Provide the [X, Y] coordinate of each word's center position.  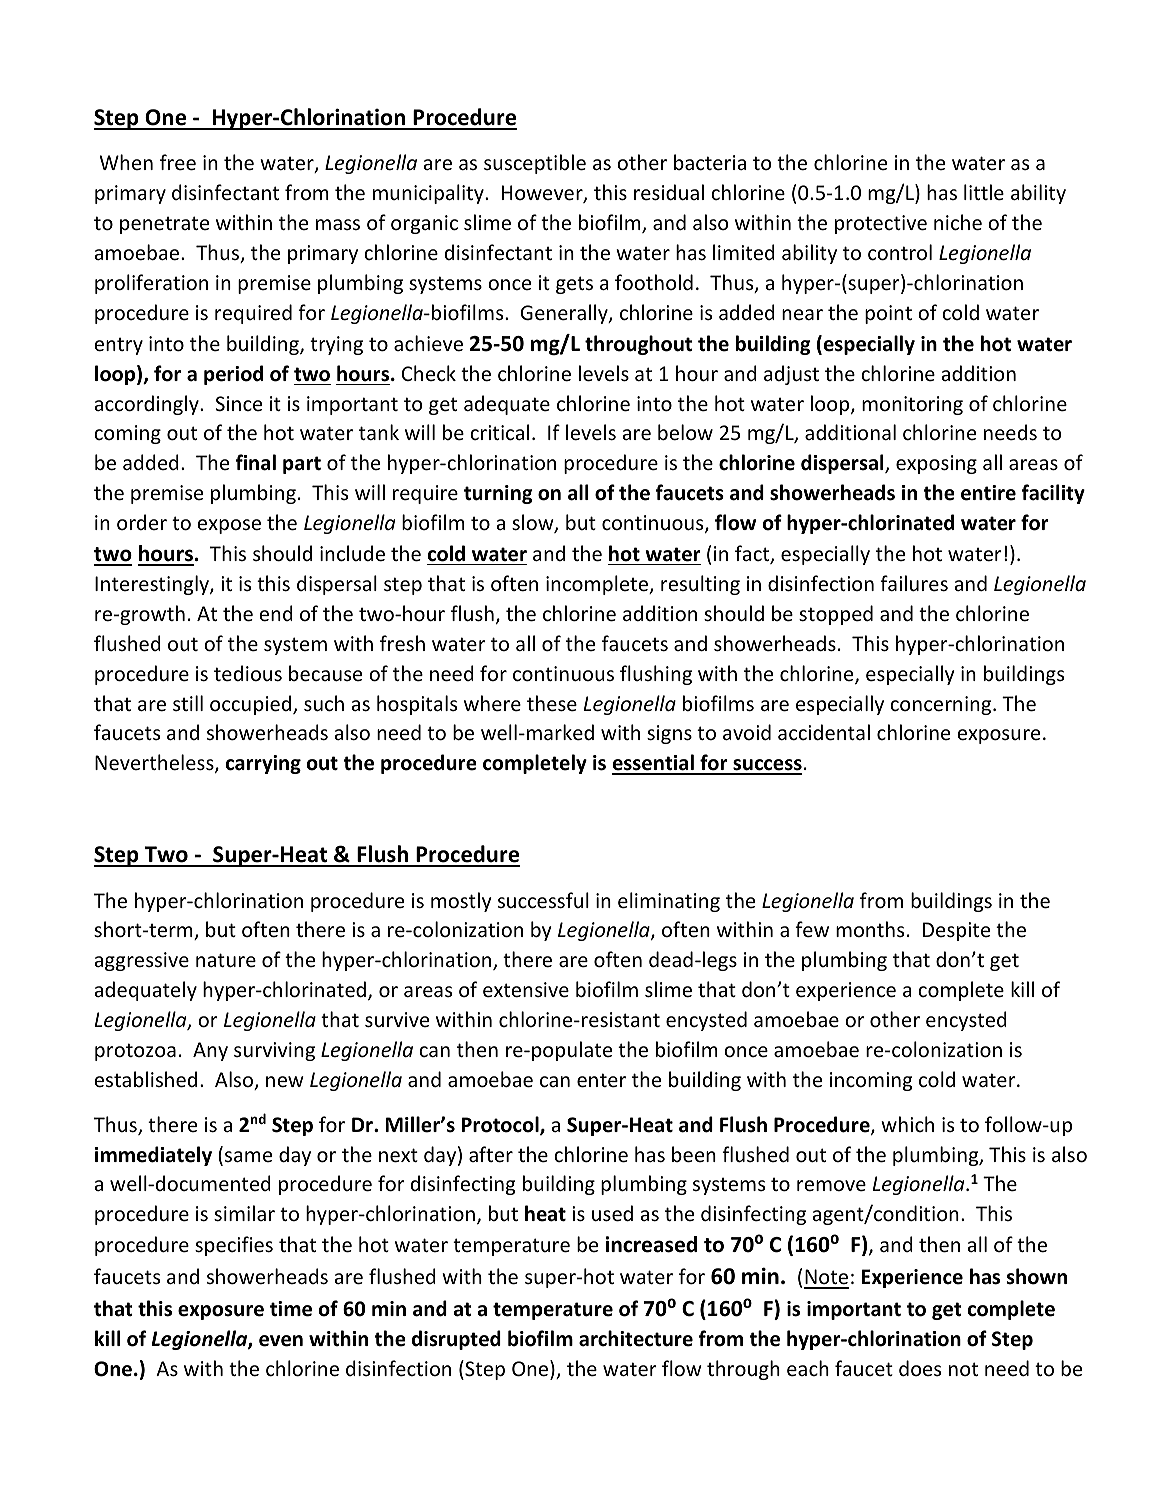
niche [958, 222]
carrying [263, 764]
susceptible [535, 164]
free [178, 162]
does [920, 1368]
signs [669, 734]
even [281, 1341]
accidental [824, 732]
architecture [636, 1338]
